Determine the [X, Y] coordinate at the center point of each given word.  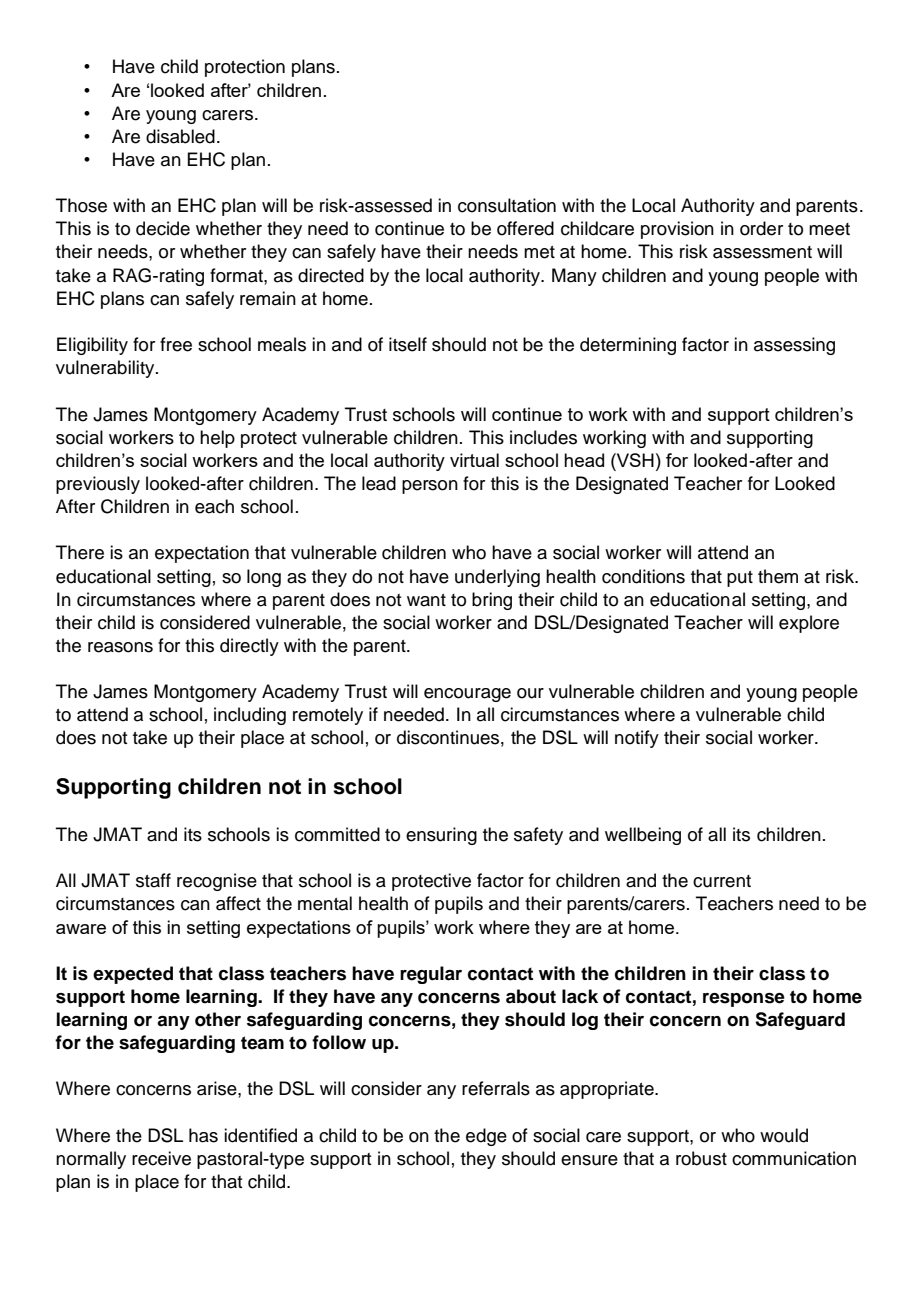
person [430, 487]
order [761, 228]
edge [486, 1137]
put [740, 579]
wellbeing [643, 836]
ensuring [441, 836]
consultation [507, 205]
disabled [180, 136]
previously [98, 485]
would [784, 1135]
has [203, 1135]
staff [153, 880]
